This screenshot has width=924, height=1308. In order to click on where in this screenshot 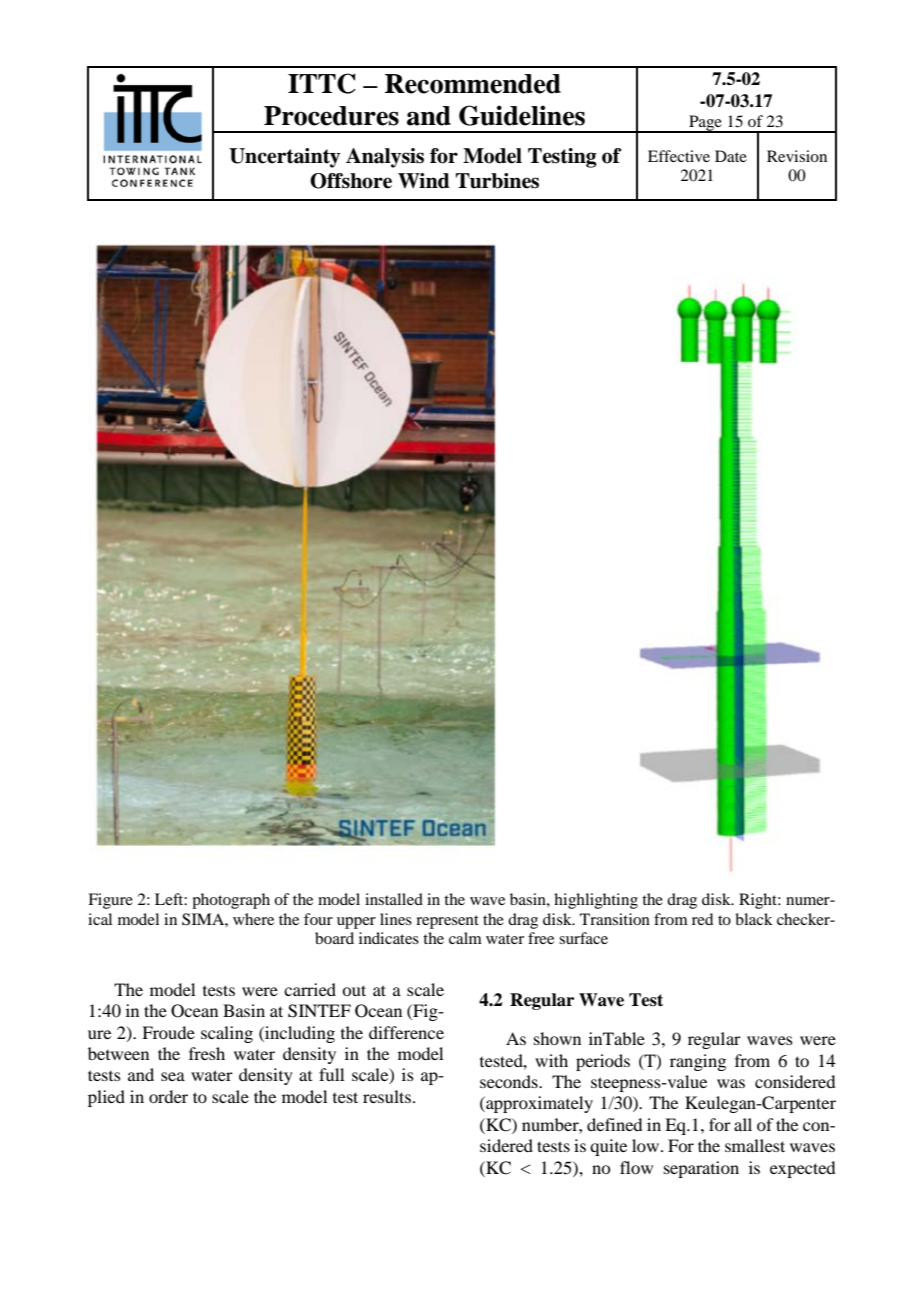, I will do `click(253, 919)`.
